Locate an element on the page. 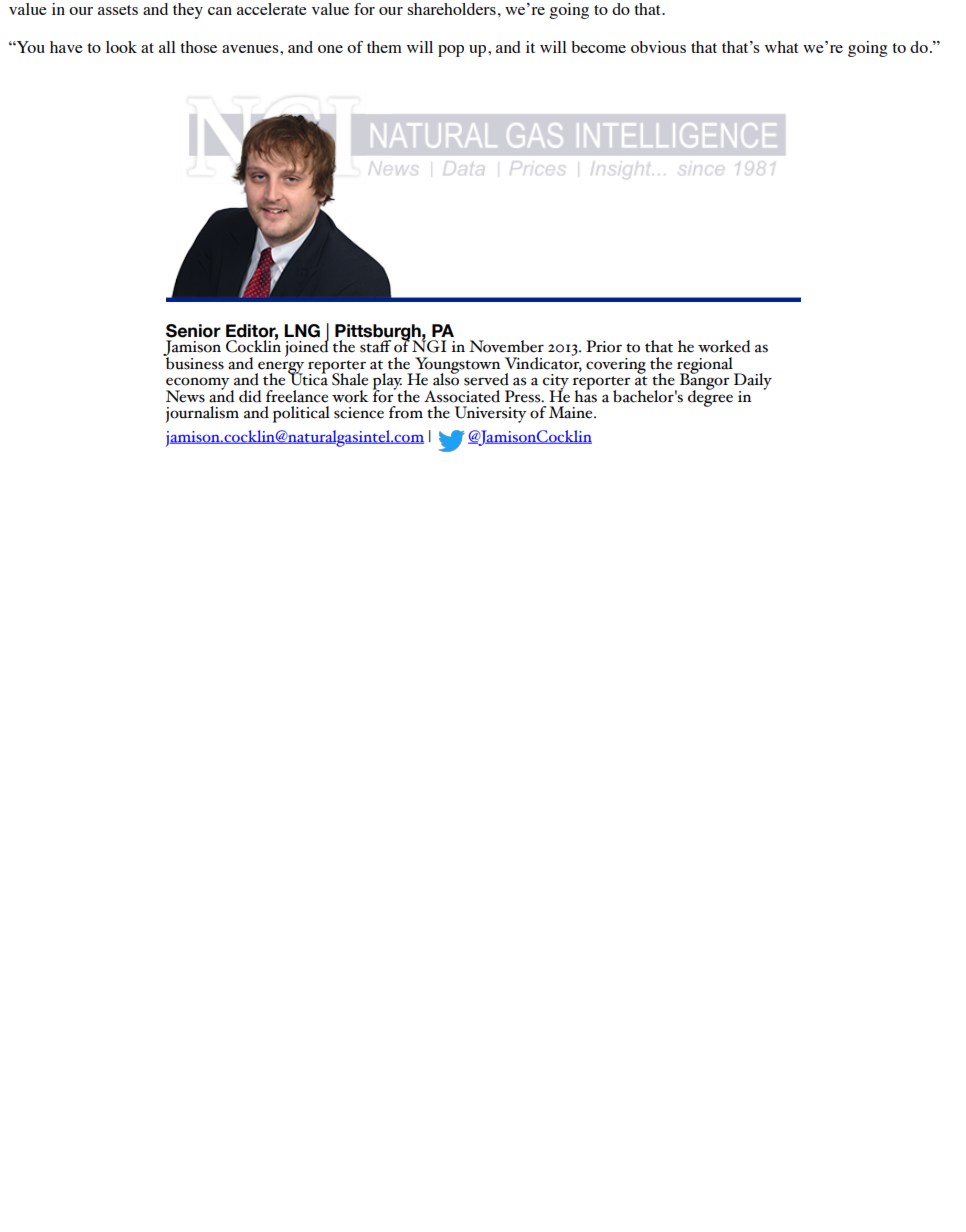  they is located at coordinates (188, 11).
